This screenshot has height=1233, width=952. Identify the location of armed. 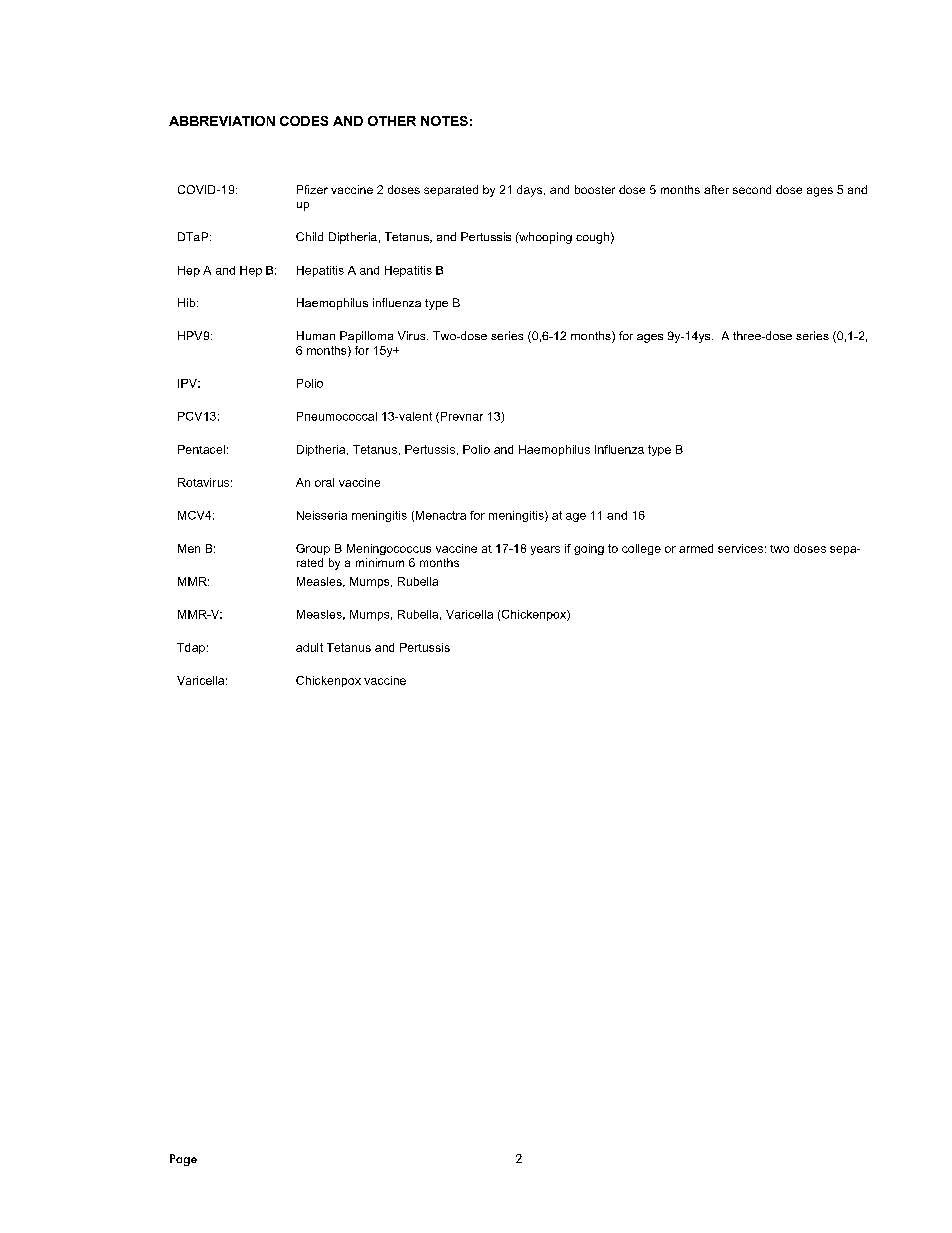
(696, 548).
